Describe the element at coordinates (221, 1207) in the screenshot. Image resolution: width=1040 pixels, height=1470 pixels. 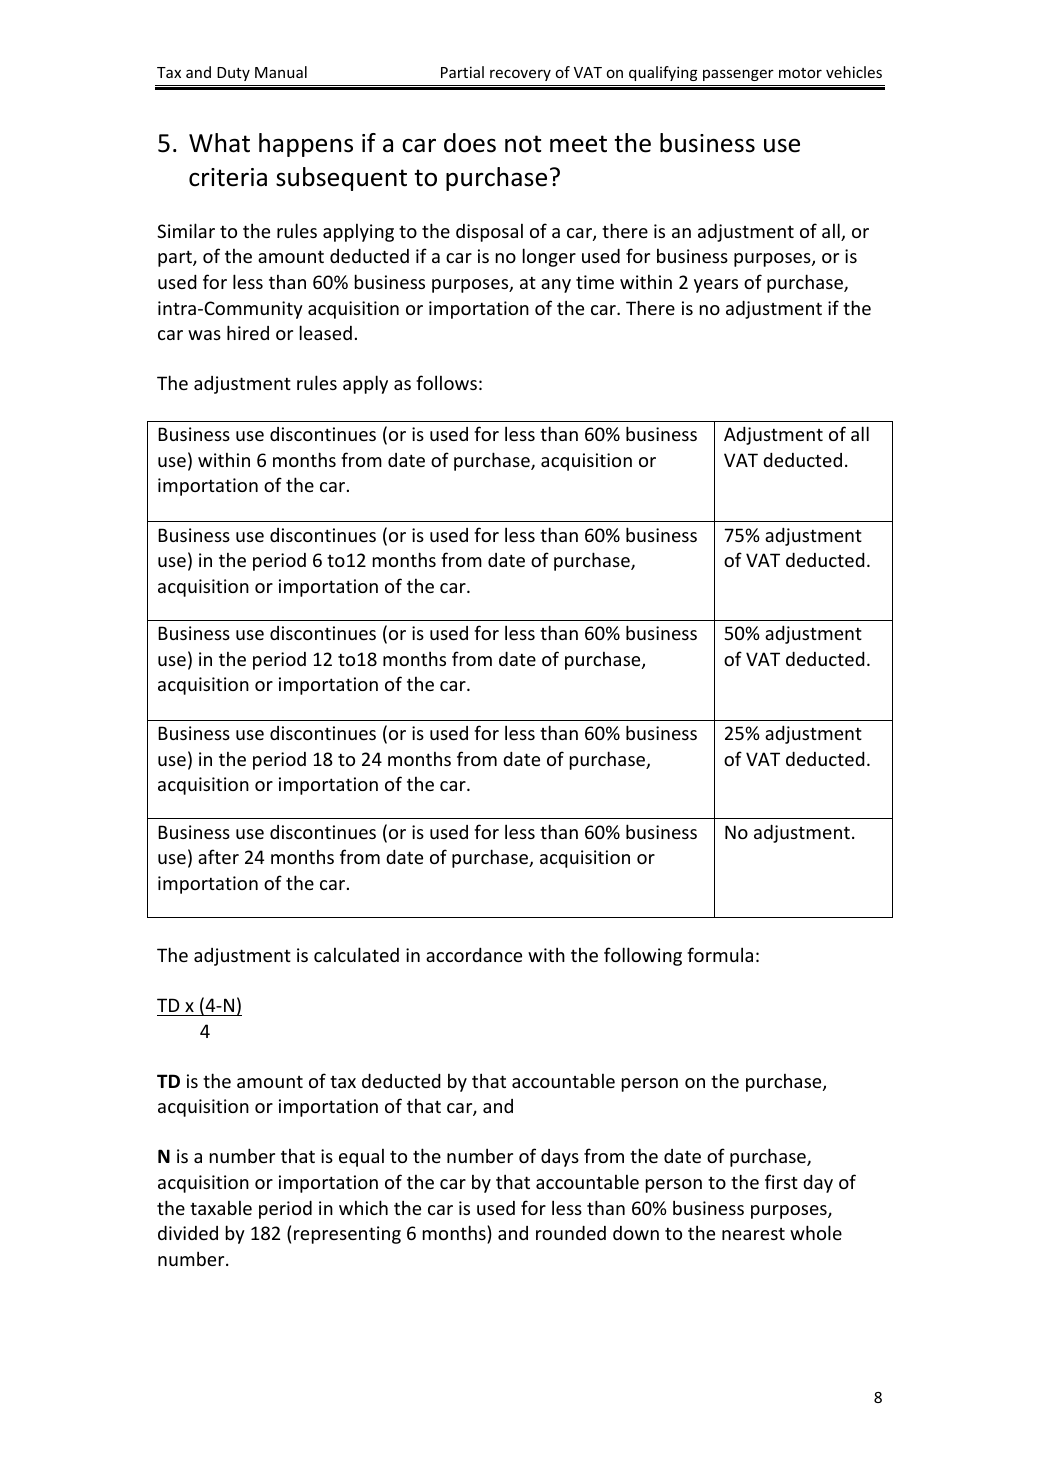
I see `taxable` at that location.
